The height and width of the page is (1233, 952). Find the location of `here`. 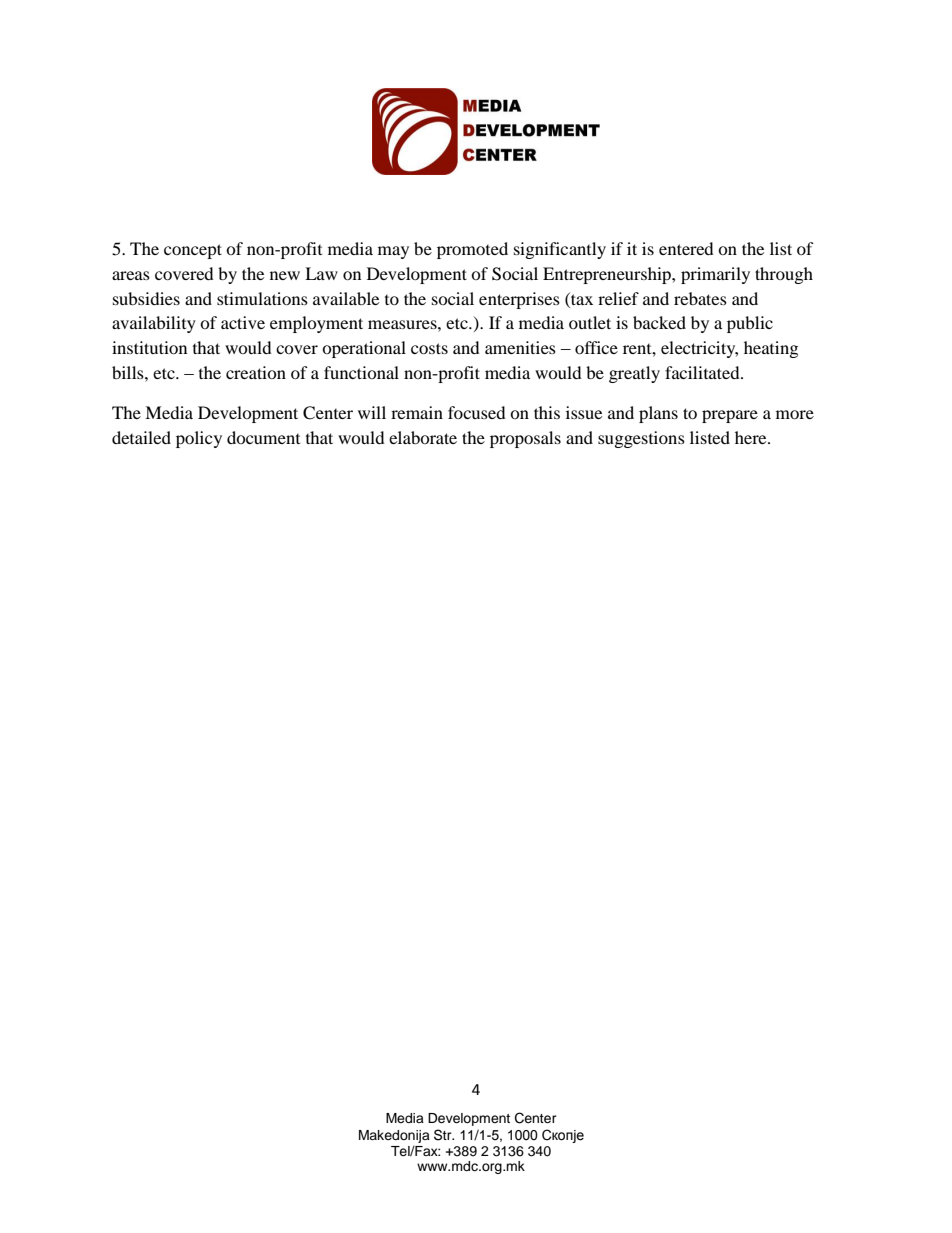

here is located at coordinates (752, 437).
